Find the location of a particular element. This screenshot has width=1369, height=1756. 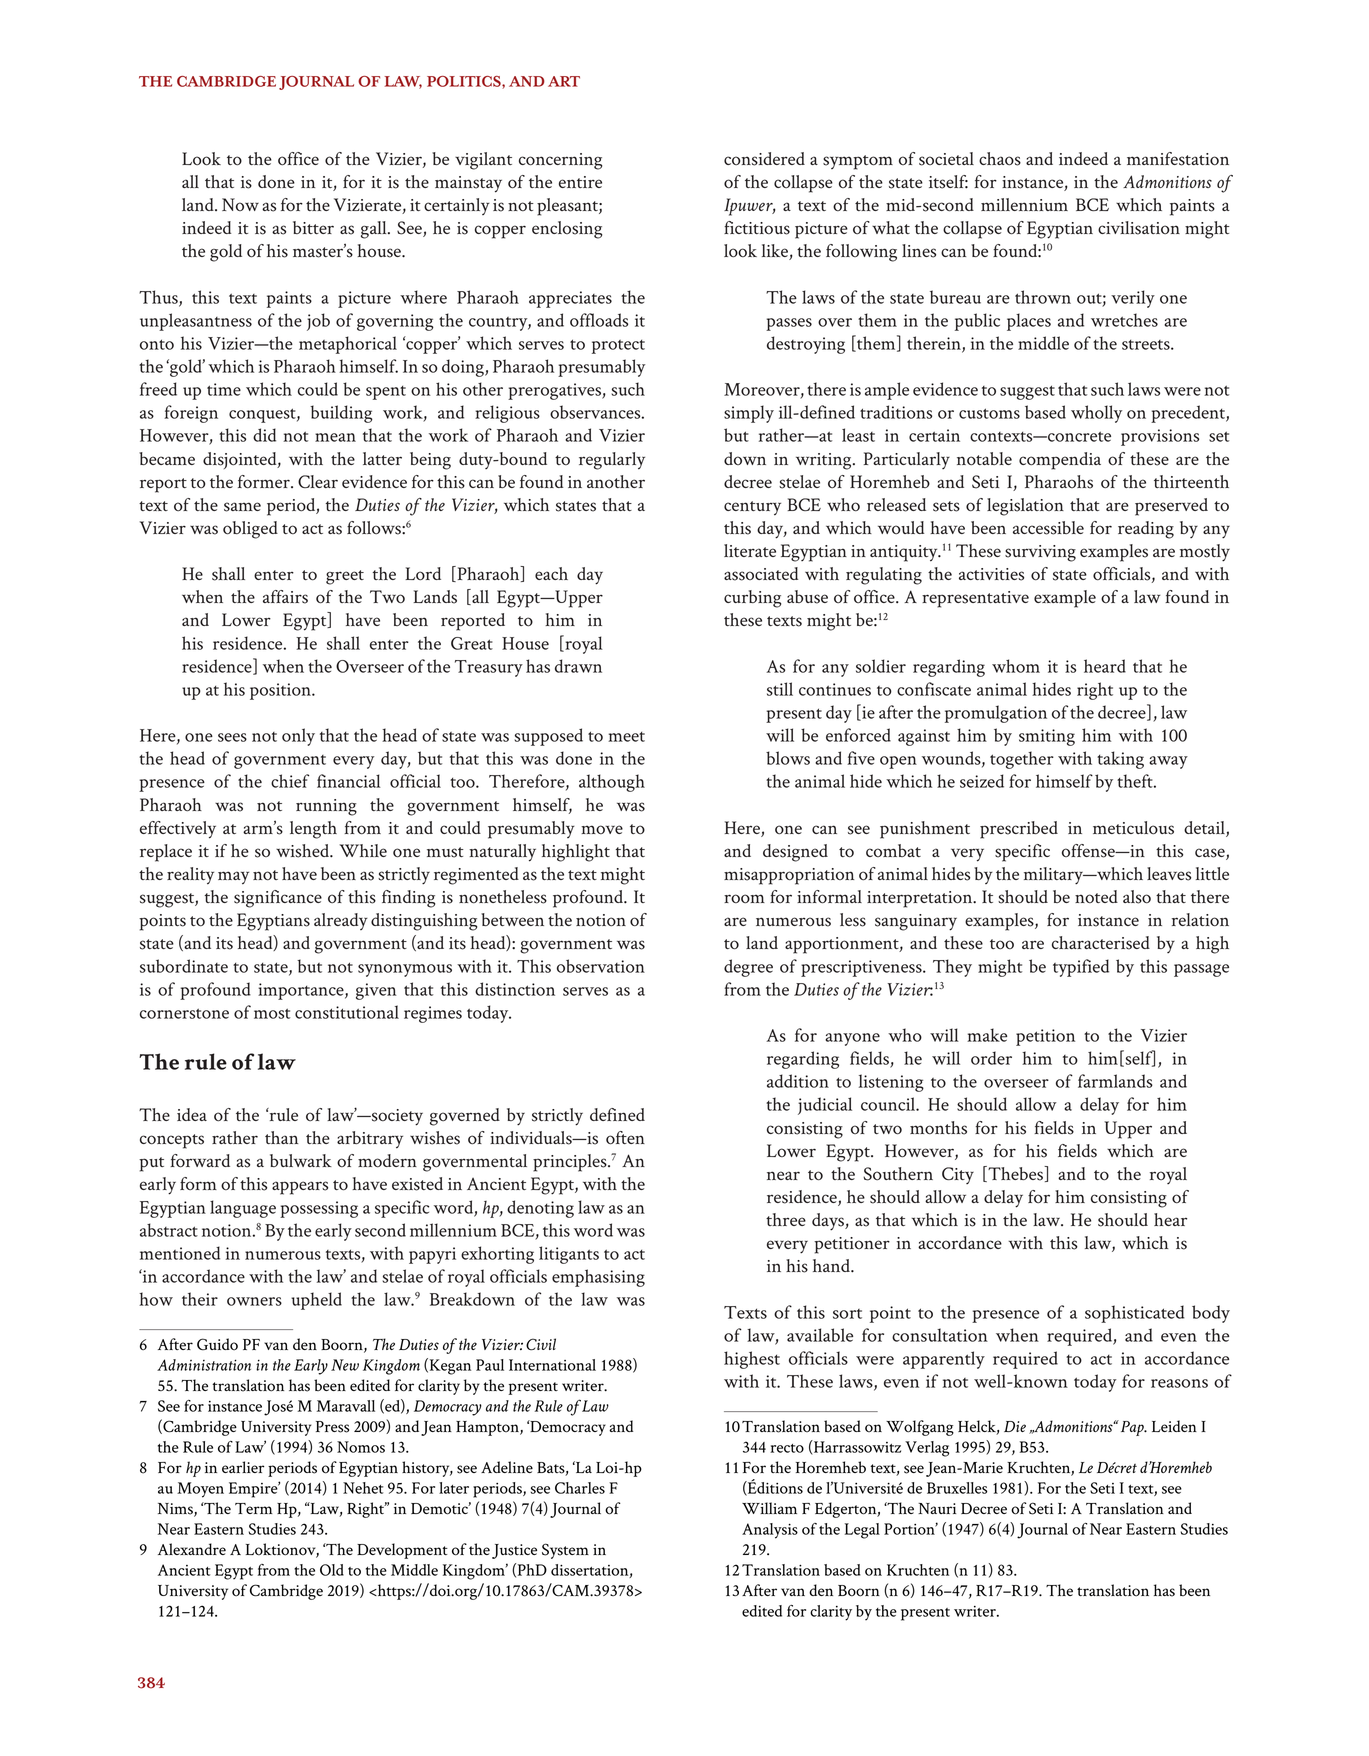

regularly is located at coordinates (612, 461).
